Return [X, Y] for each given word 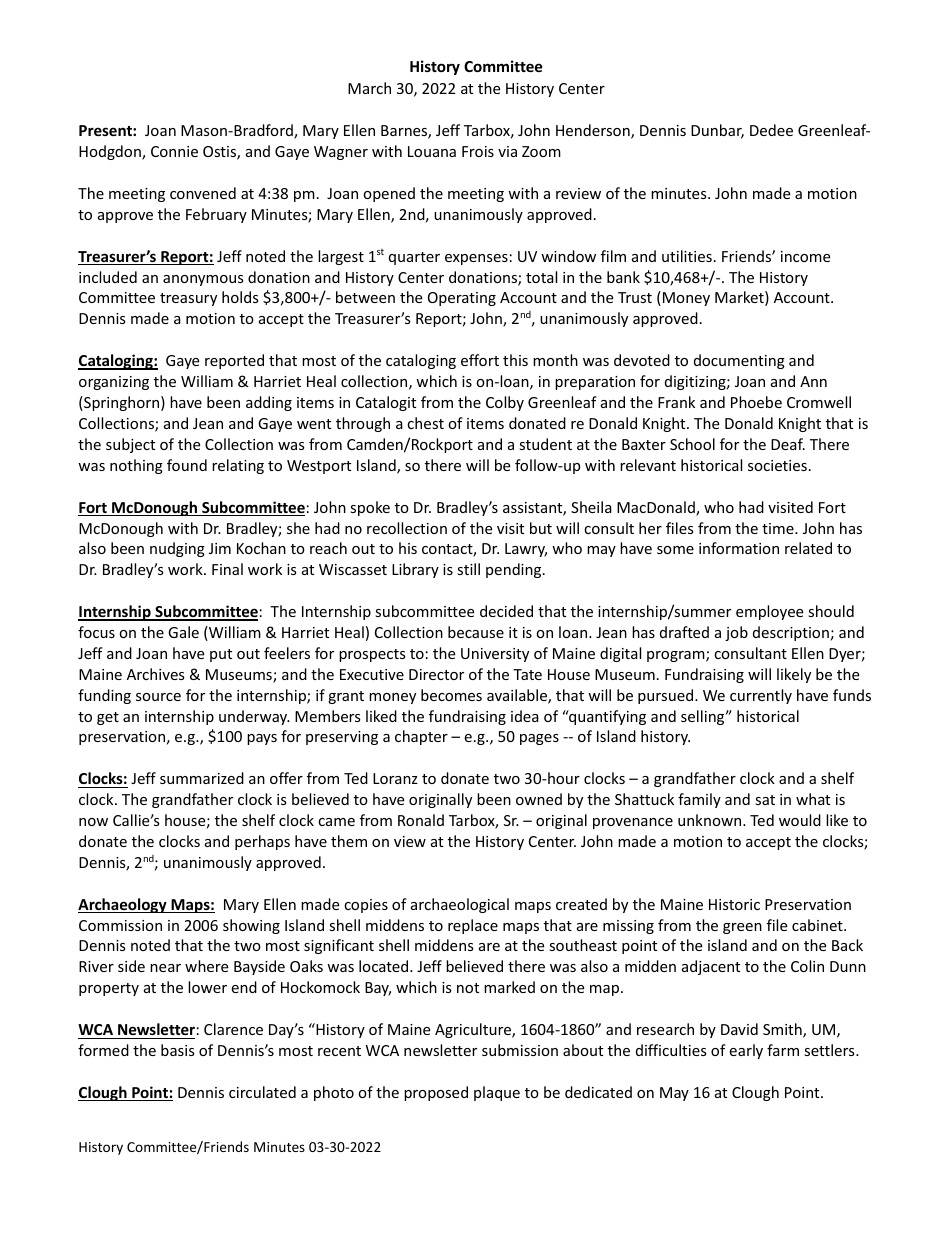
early [746, 1051]
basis [178, 1050]
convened [203, 193]
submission [520, 1050]
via [507, 151]
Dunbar [717, 131]
